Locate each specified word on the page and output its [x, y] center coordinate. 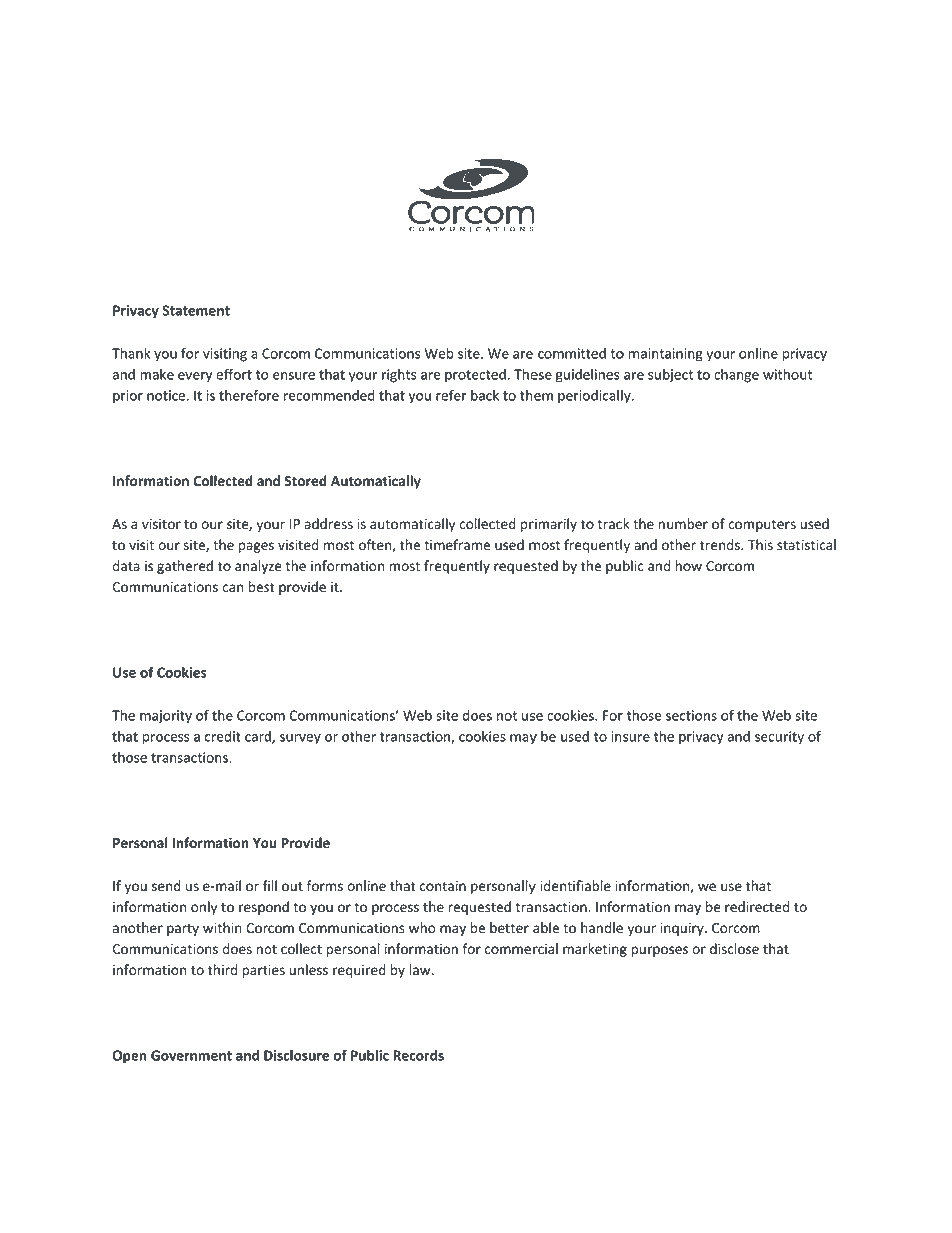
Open [129, 1057]
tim [434, 545]
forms [325, 885]
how [689, 565]
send [166, 886]
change [736, 376]
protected [475, 376]
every [195, 377]
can [233, 588]
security [779, 738]
